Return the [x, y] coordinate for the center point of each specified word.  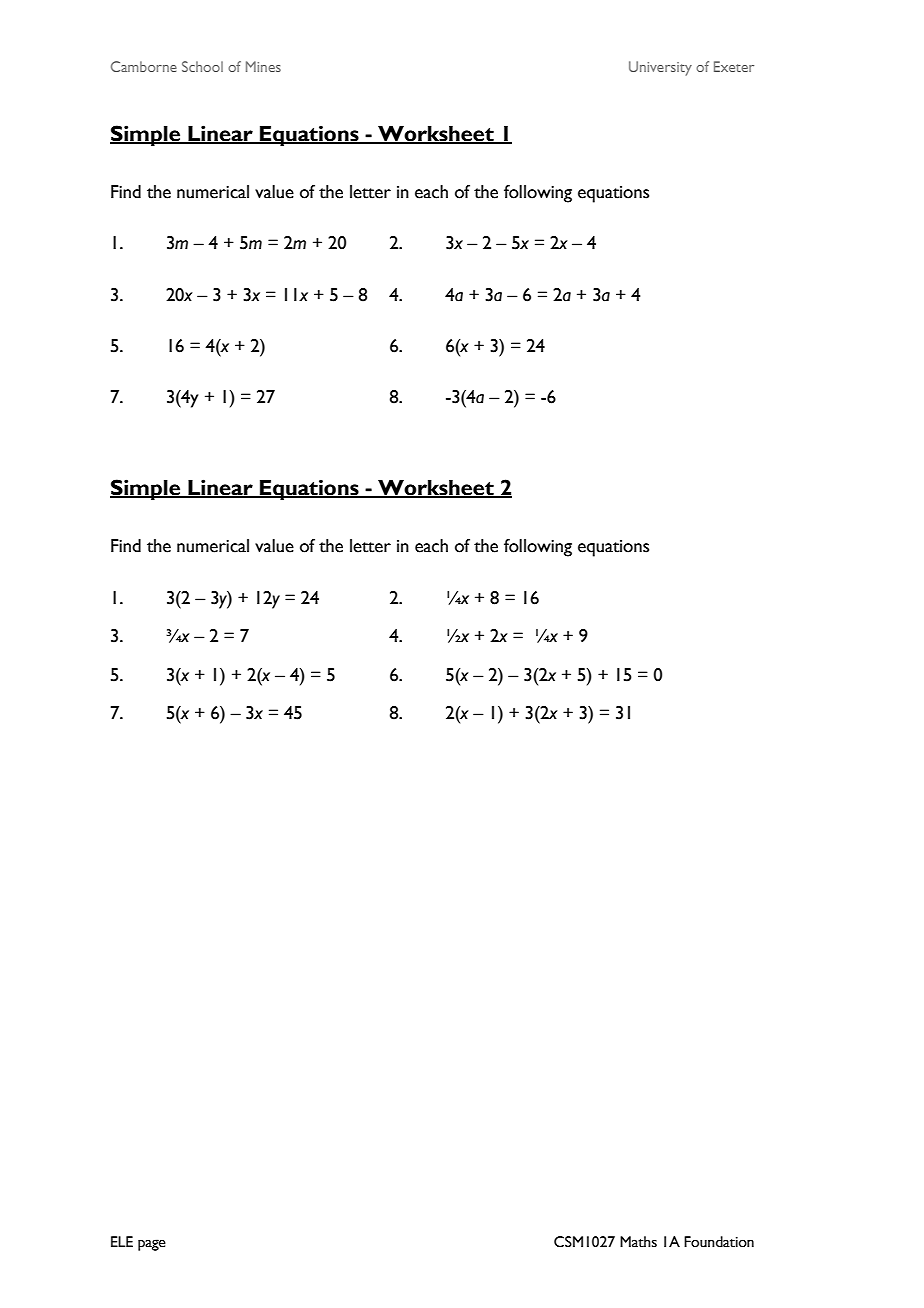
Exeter [734, 66]
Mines [263, 66]
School [202, 66]
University [660, 68]
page [152, 1245]
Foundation [719, 1242]
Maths [638, 1242]
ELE [122, 1241]
